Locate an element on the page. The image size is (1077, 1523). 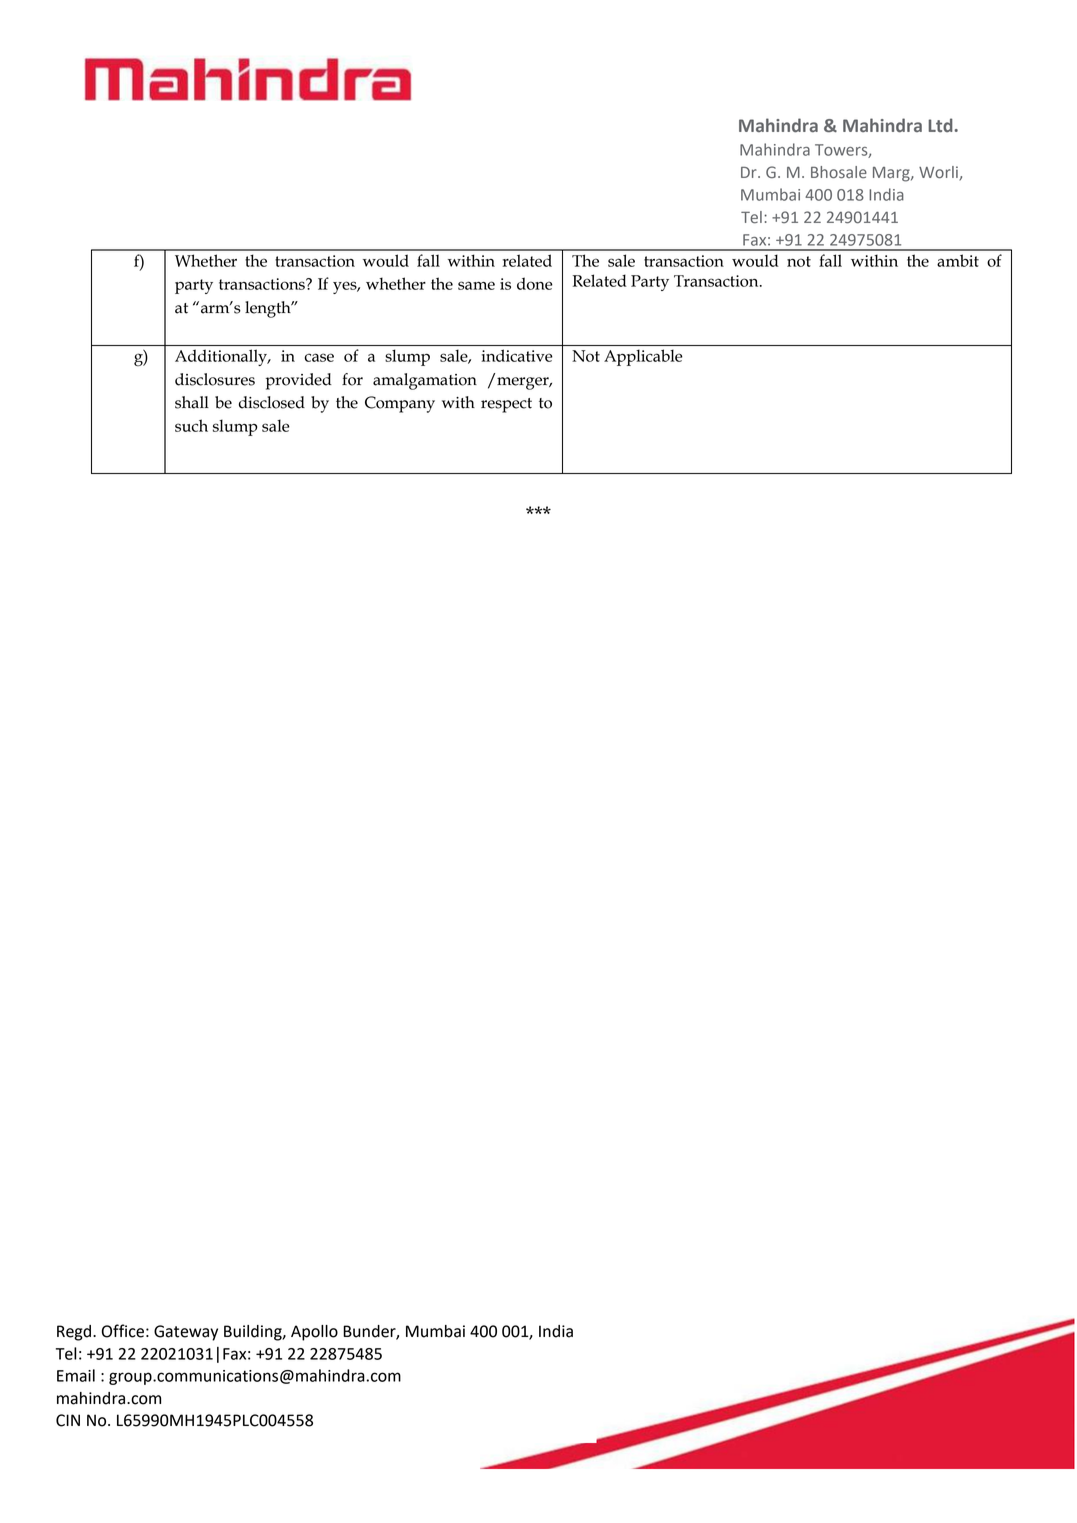
Gateway is located at coordinates (186, 1333).
